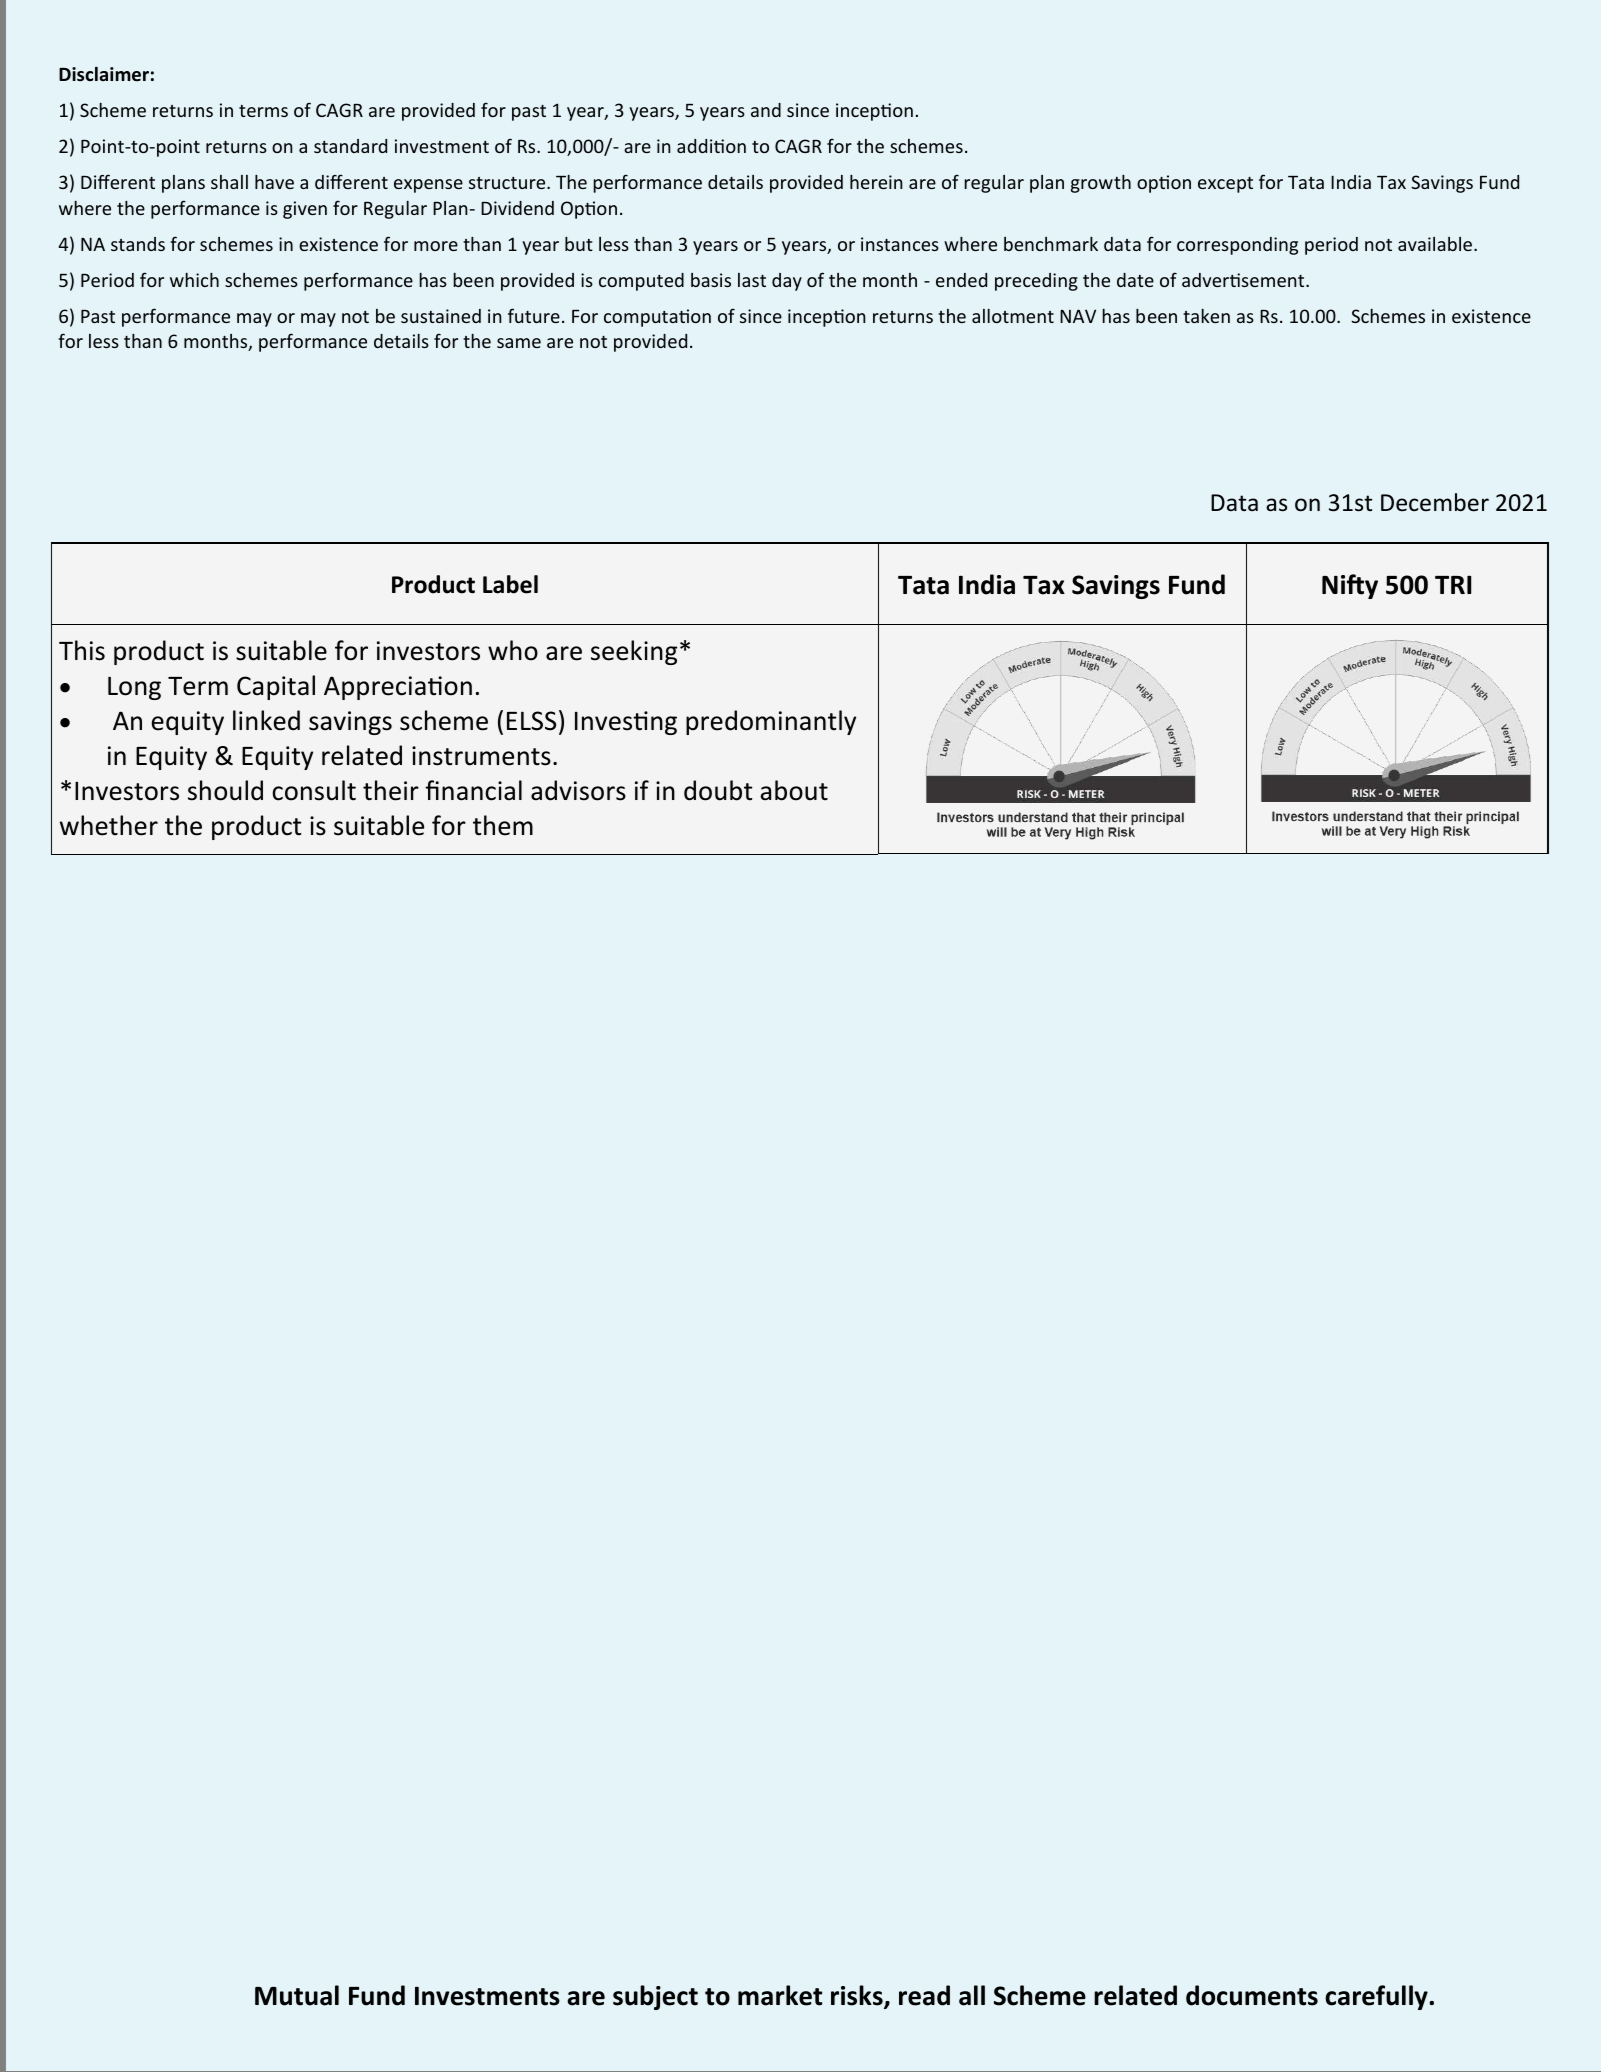  What do you see at coordinates (229, 182) in the image?
I see `shall` at bounding box center [229, 182].
